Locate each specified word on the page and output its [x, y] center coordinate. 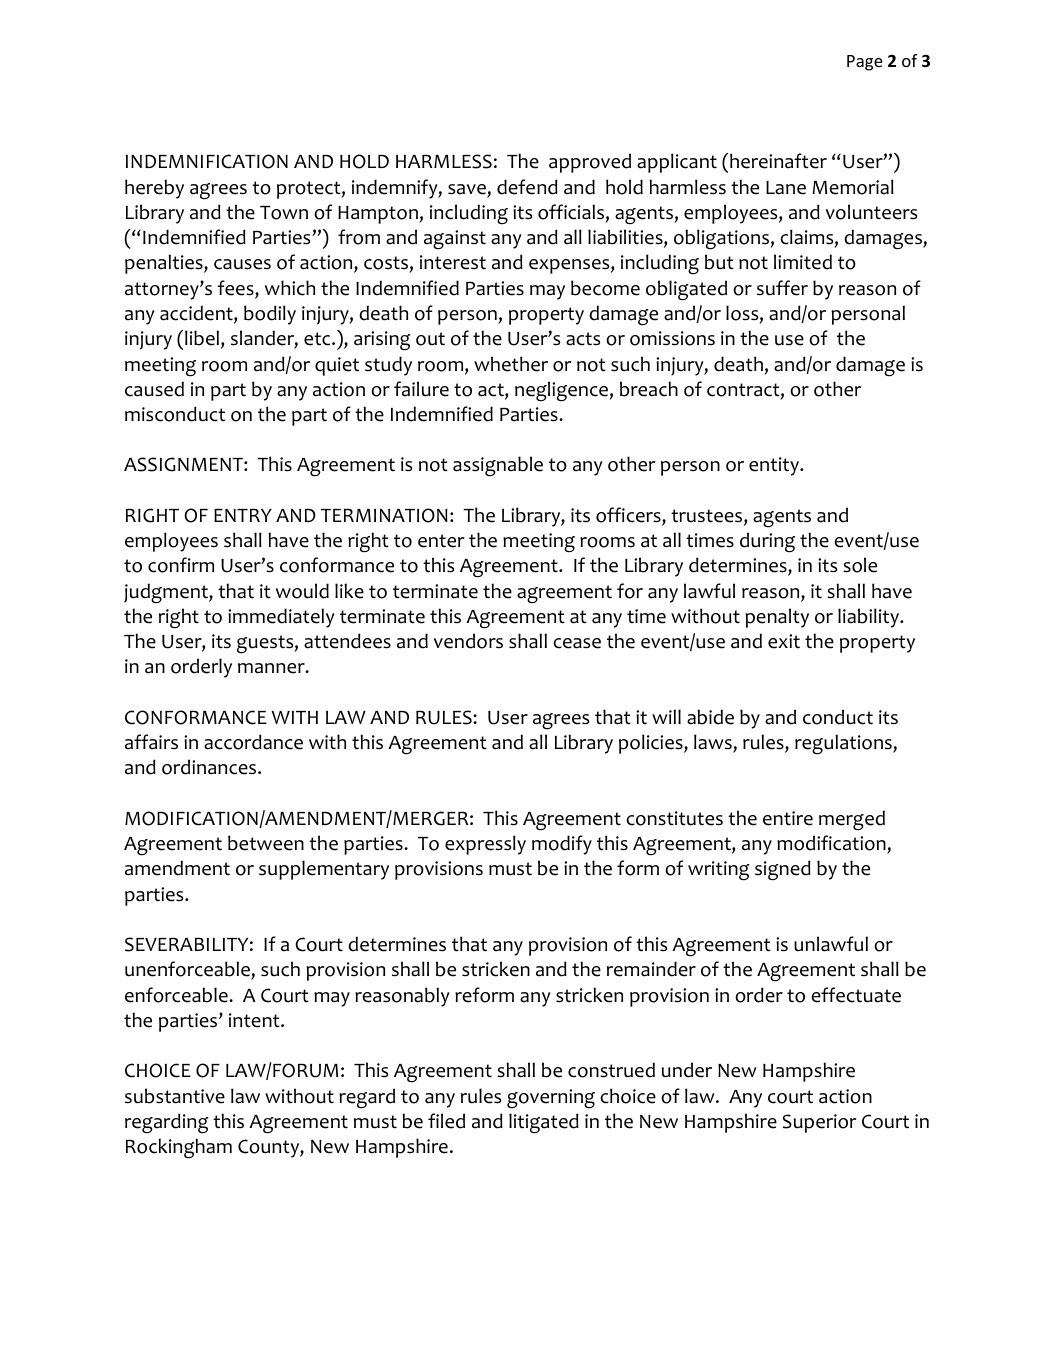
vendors [468, 641]
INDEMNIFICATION [207, 161]
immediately [281, 618]
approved [590, 163]
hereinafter [778, 161]
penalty [777, 618]
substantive [175, 1096]
